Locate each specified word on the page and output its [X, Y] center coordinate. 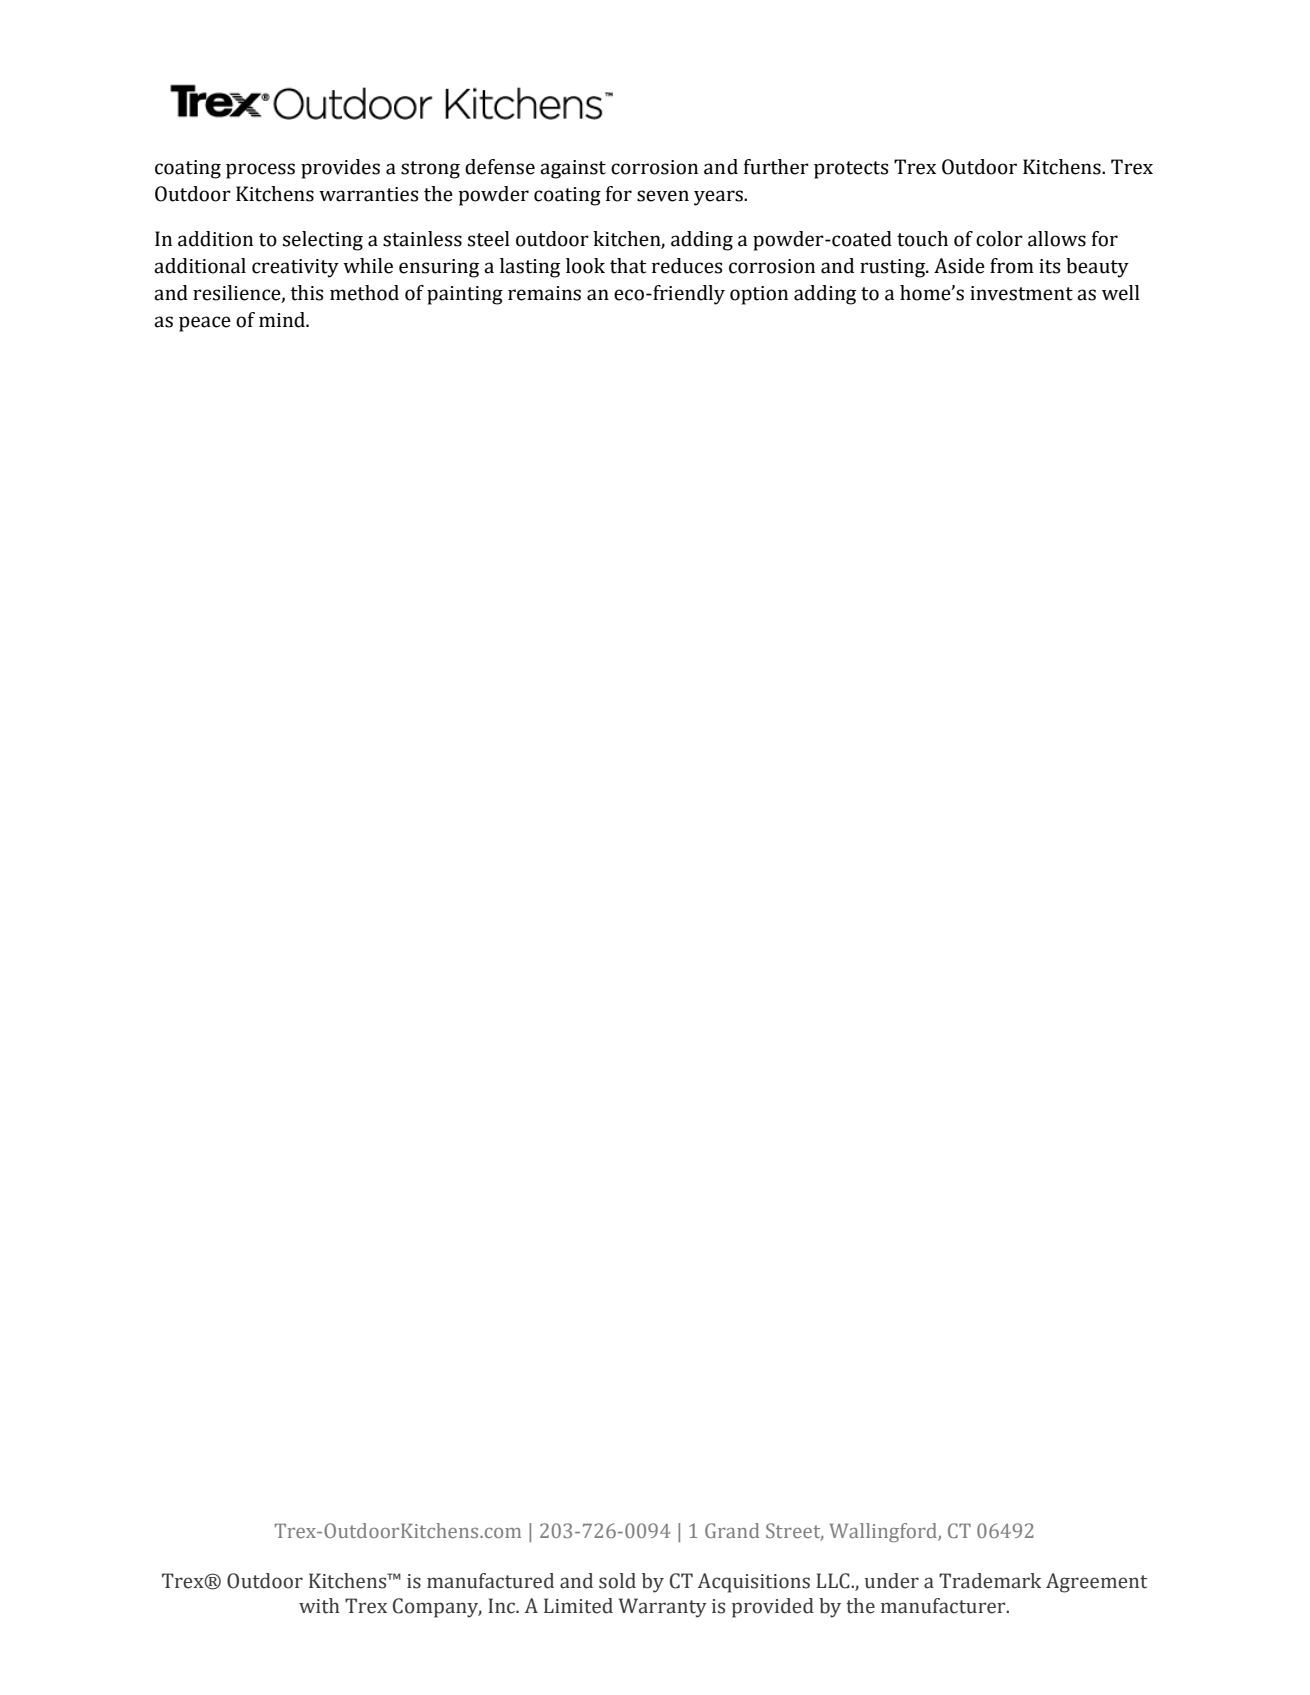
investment [1021, 293]
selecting [323, 241]
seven [663, 196]
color [999, 239]
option [759, 295]
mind [283, 320]
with [319, 1606]
